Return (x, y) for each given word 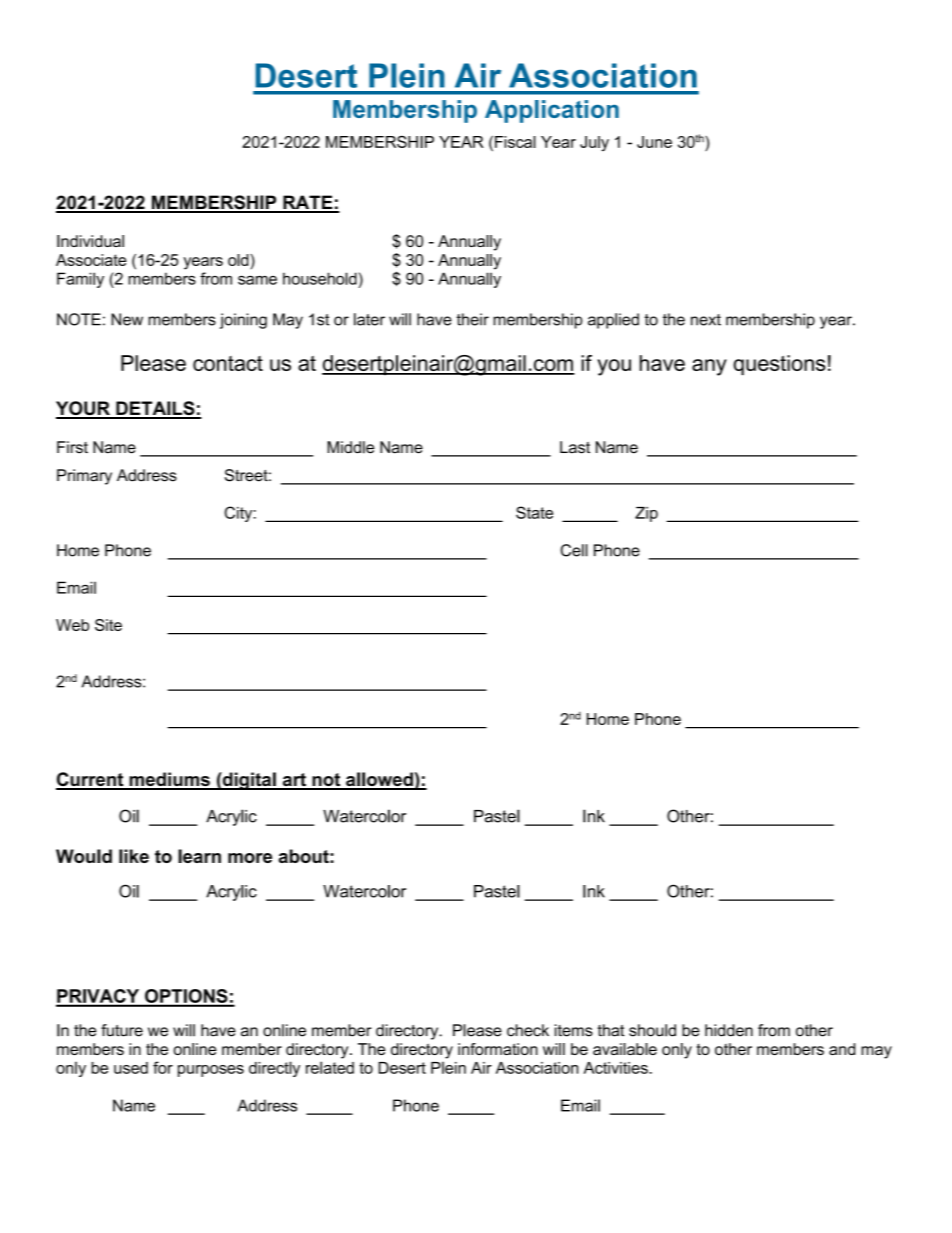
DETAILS (155, 409)
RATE (308, 203)
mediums (169, 780)
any (709, 367)
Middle (350, 447)
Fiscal (515, 142)
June (654, 142)
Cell (574, 550)
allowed (379, 780)
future (122, 1030)
